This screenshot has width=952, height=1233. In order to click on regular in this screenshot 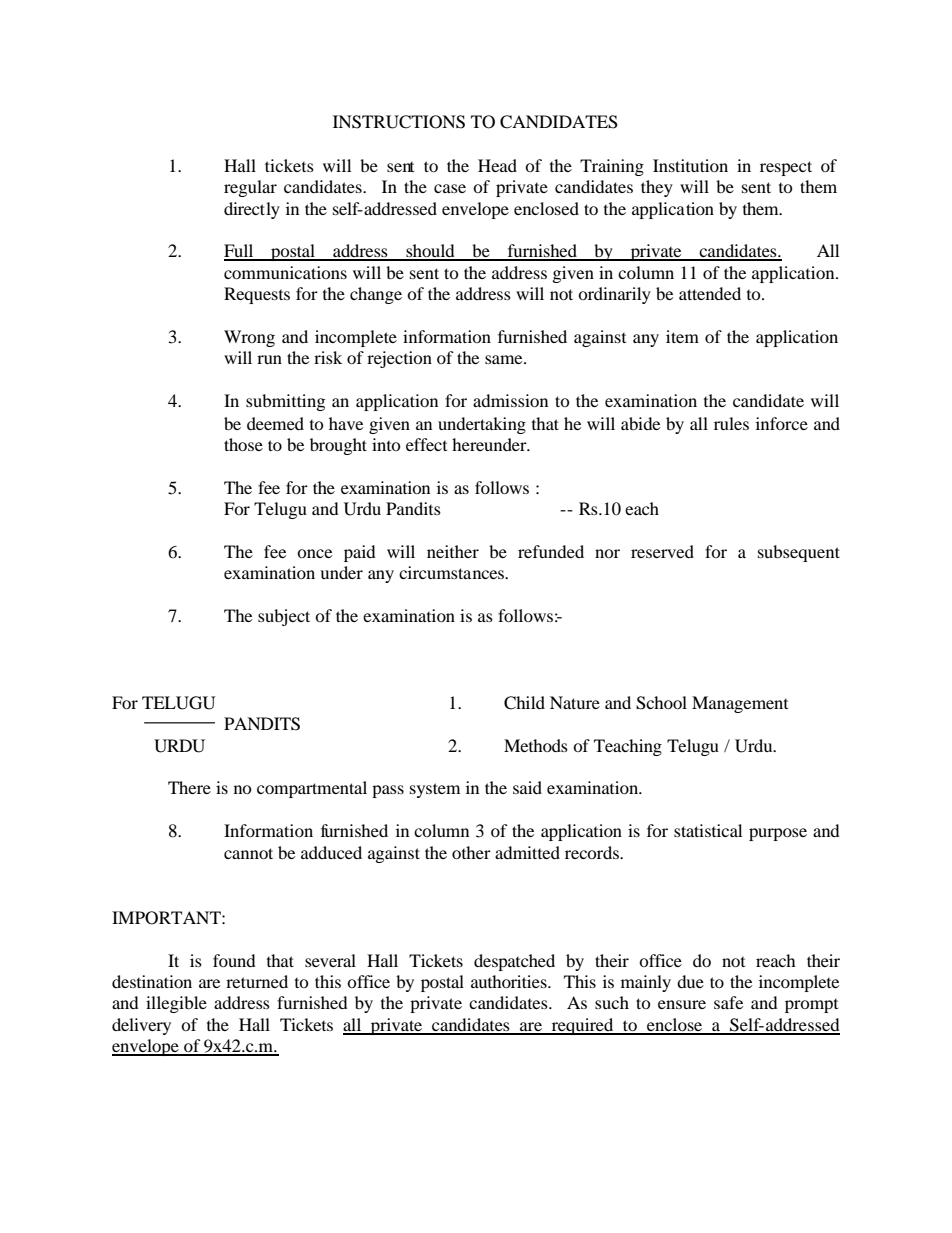, I will do `click(250, 188)`.
